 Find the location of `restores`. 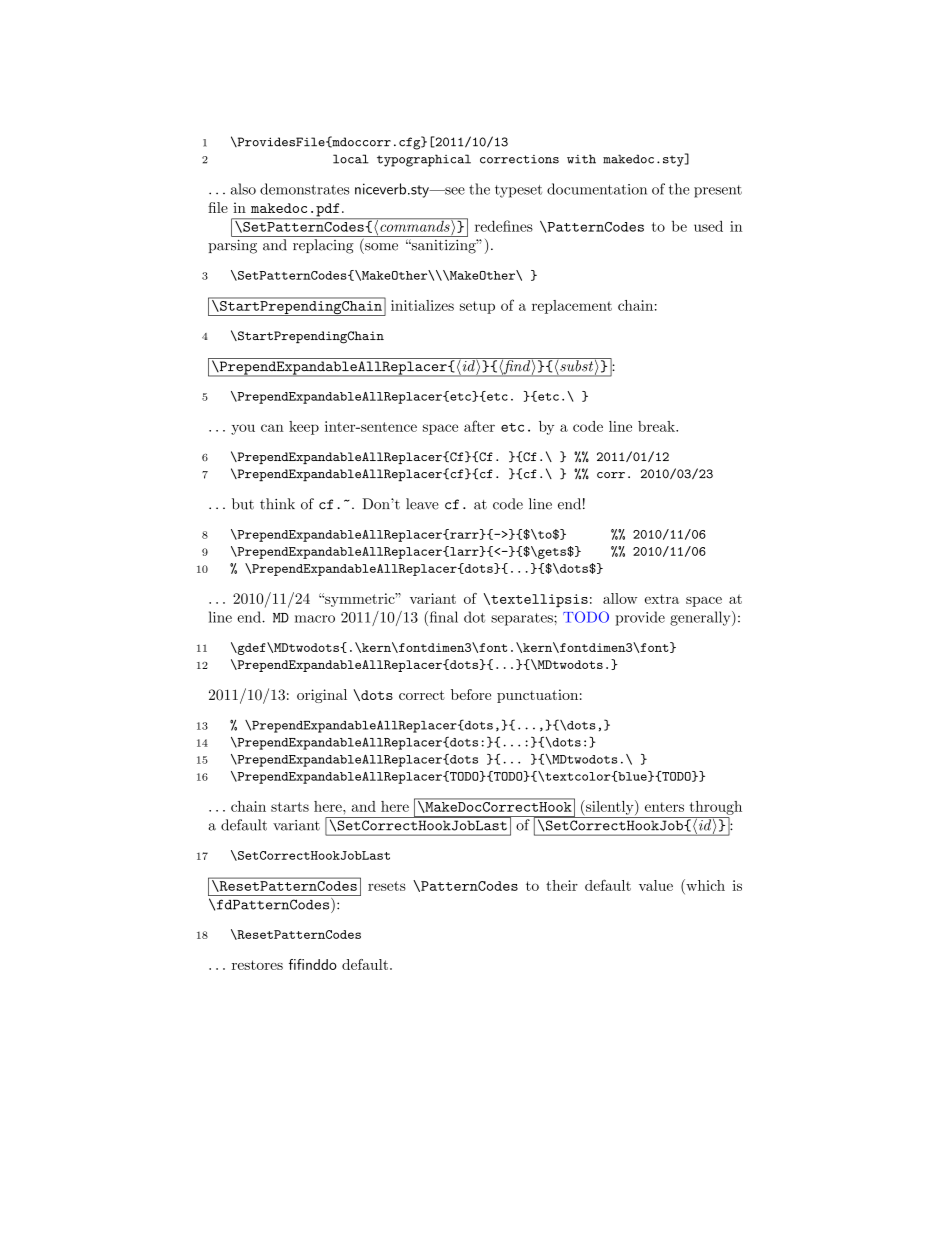

restores is located at coordinates (257, 965).
